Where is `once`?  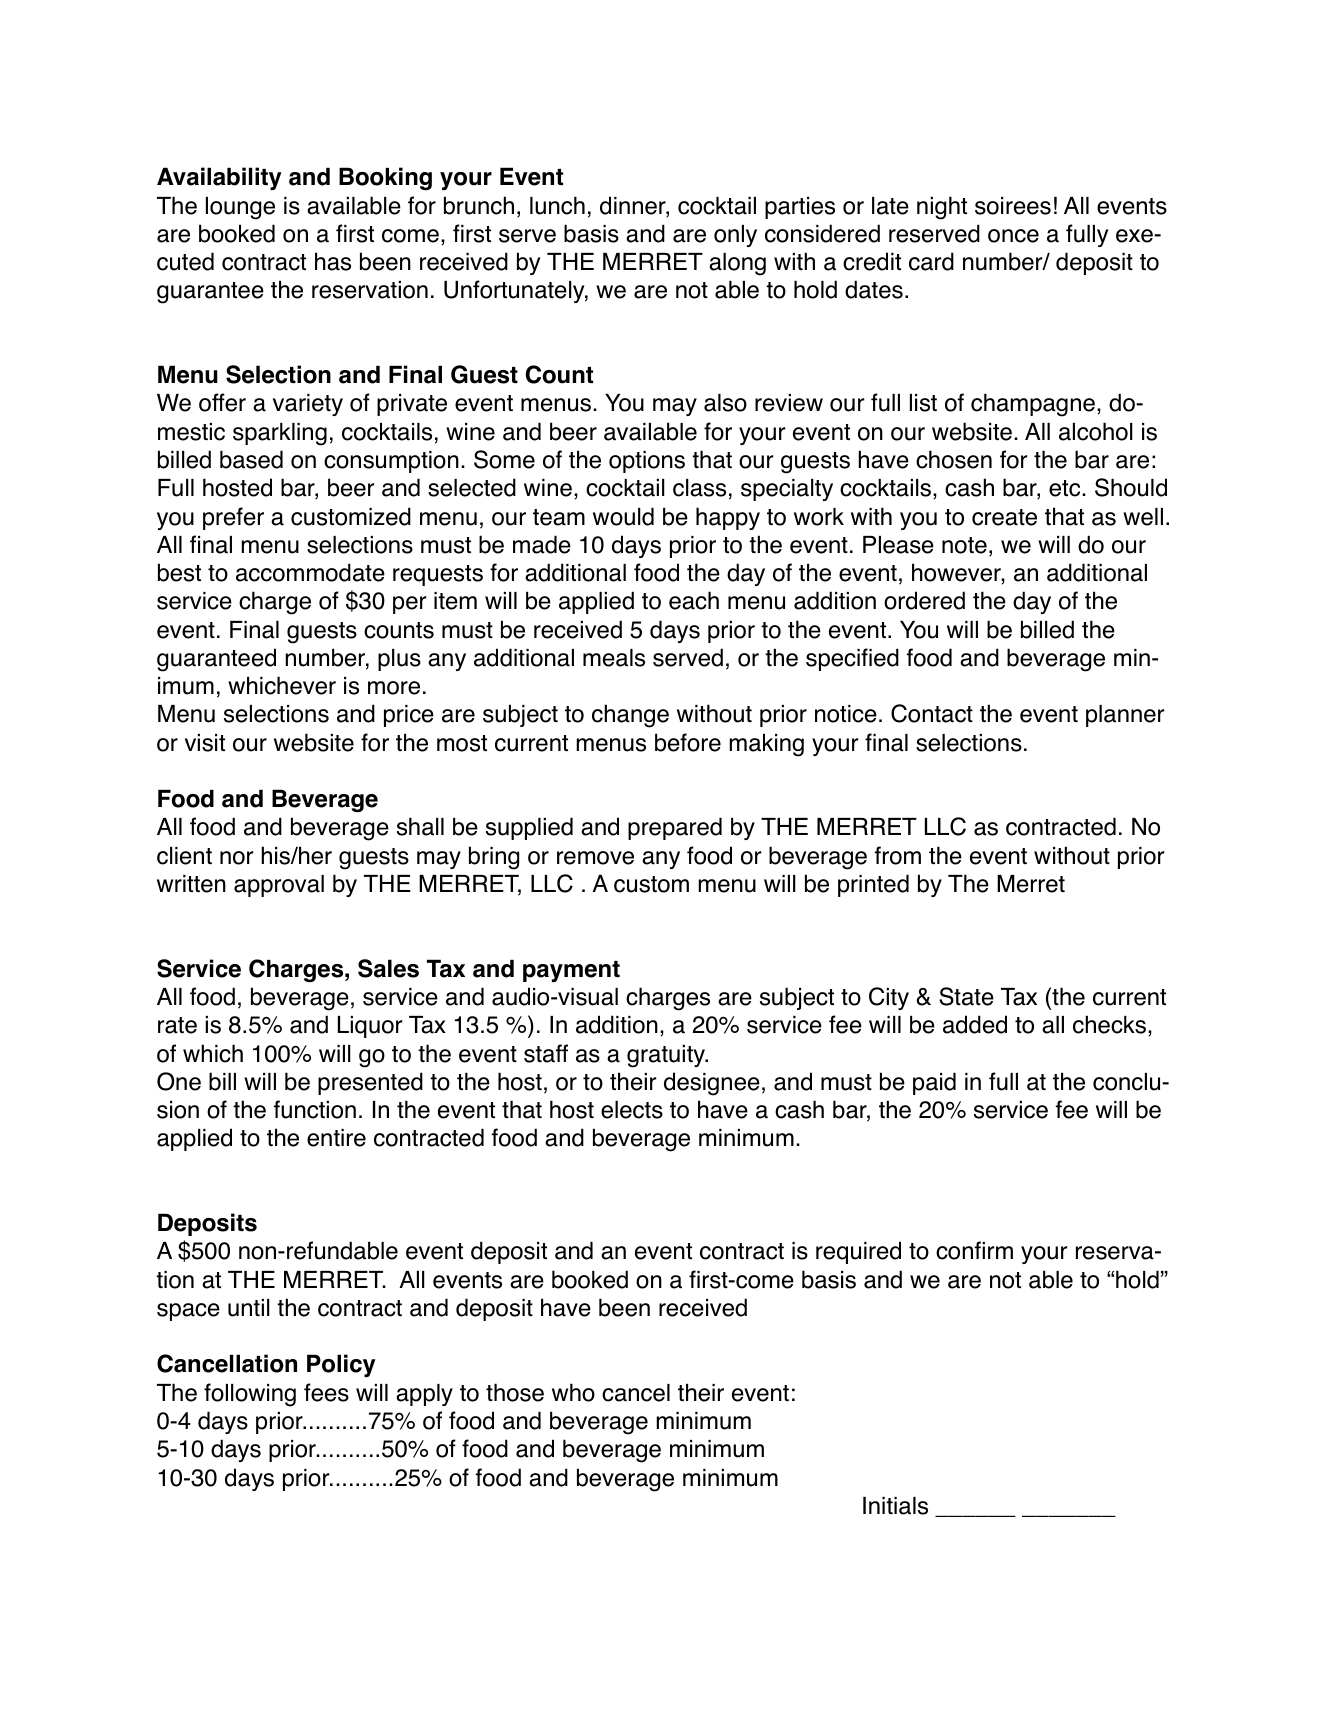
once is located at coordinates (1013, 236).
